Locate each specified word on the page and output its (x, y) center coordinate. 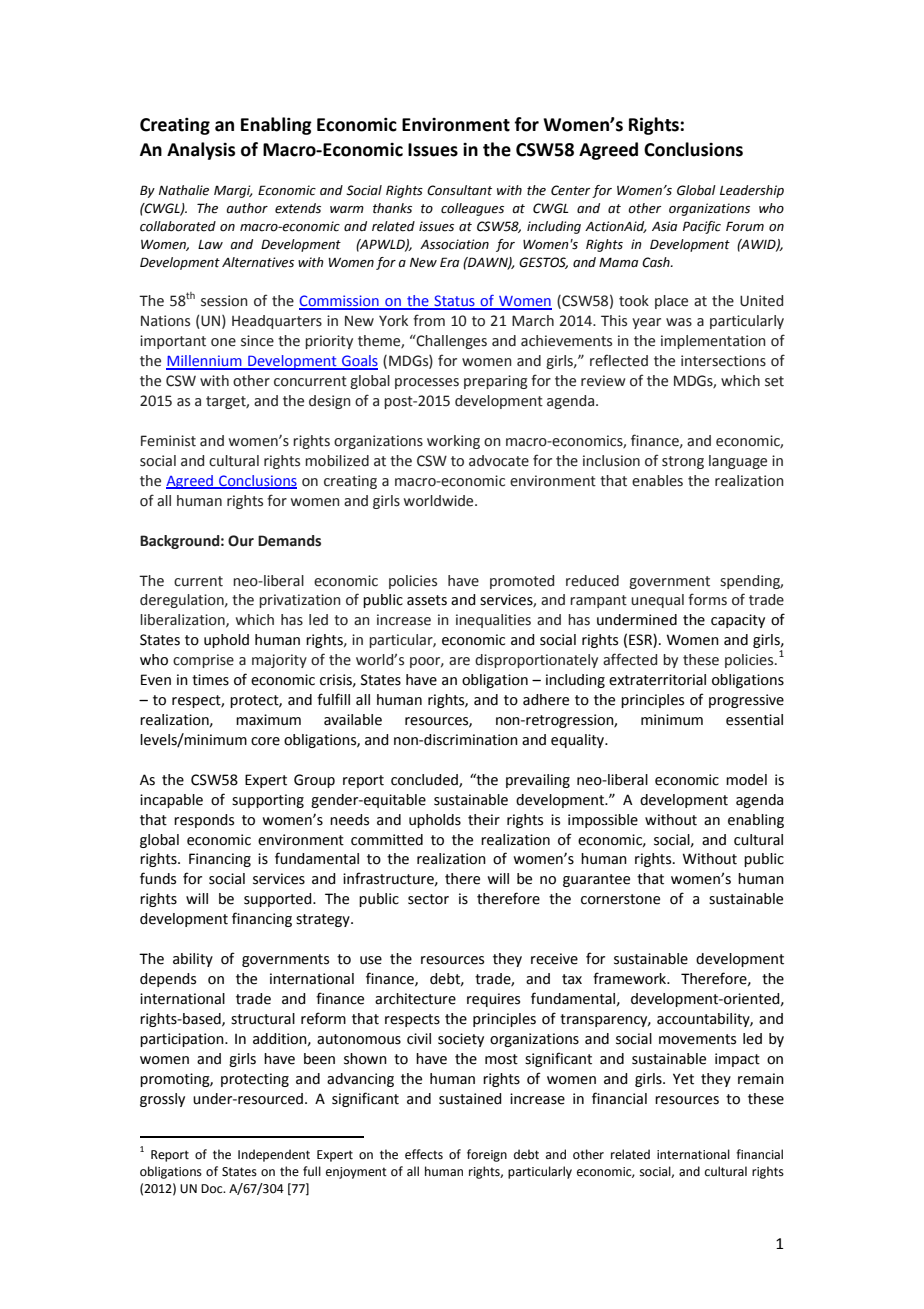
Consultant (459, 190)
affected (630, 659)
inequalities (493, 621)
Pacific (702, 227)
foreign (487, 1155)
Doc (213, 1188)
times (210, 680)
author (247, 208)
